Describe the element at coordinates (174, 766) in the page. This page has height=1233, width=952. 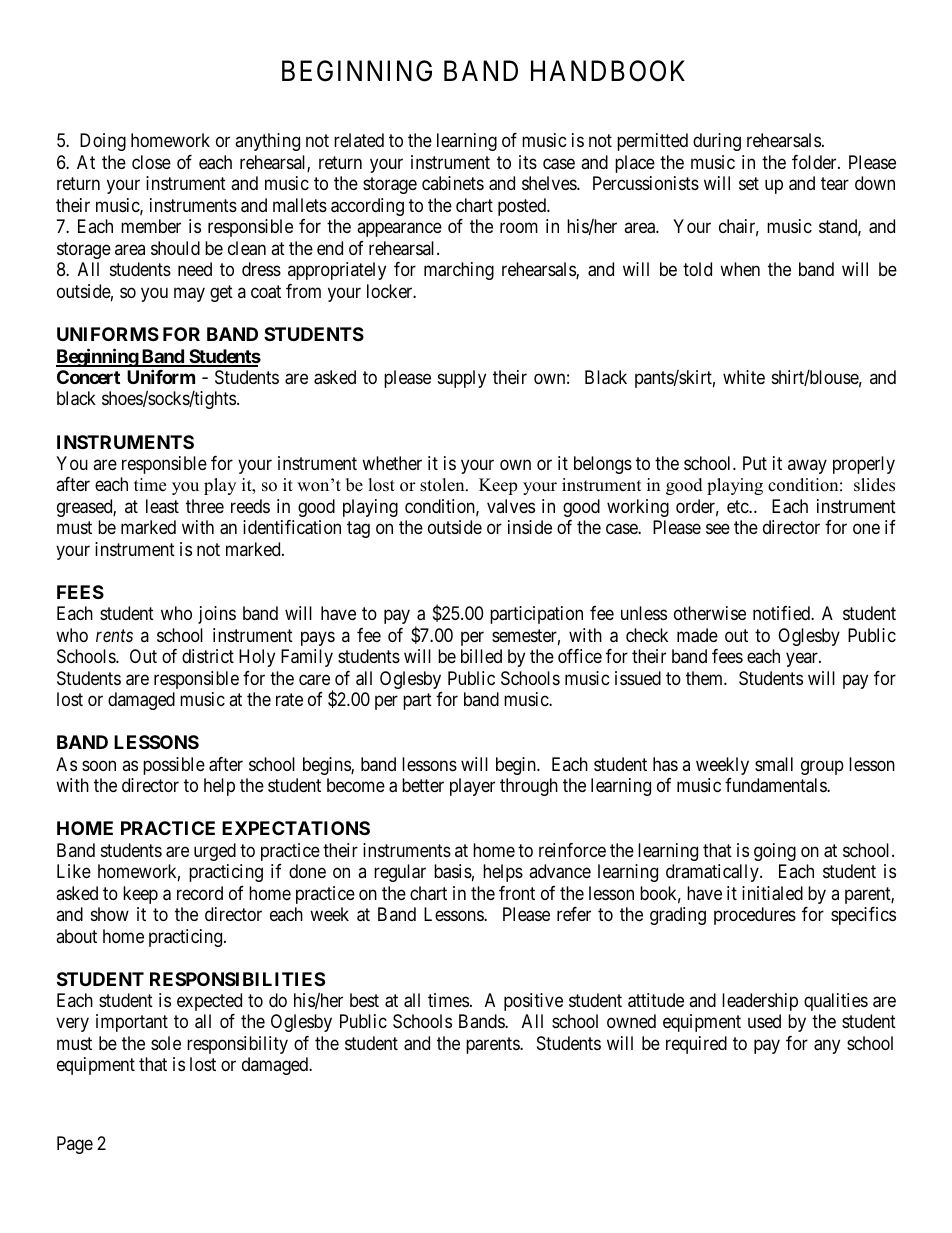
I see `possible` at that location.
